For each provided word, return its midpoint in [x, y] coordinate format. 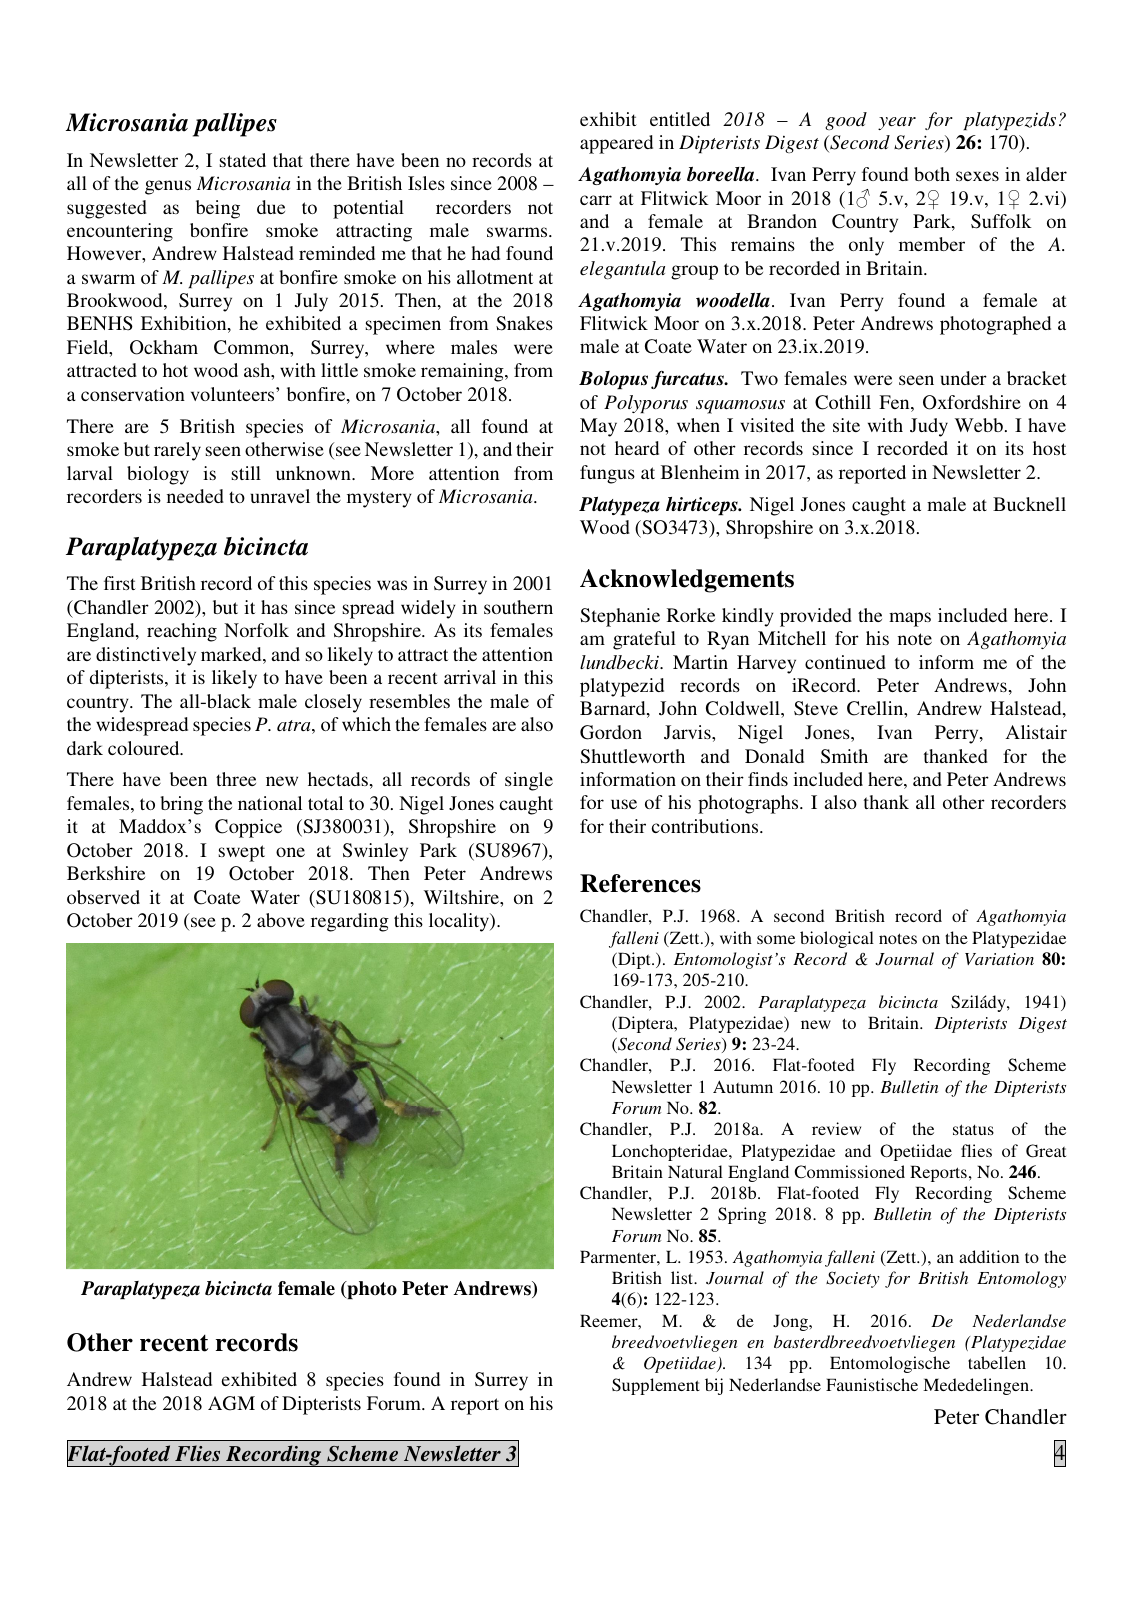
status [973, 1129]
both [932, 174]
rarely [177, 451]
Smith [844, 756]
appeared [616, 144]
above [281, 920]
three [236, 779]
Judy [929, 427]
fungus [607, 474]
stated [243, 160]
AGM [231, 1403]
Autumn [743, 1086]
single [529, 781]
